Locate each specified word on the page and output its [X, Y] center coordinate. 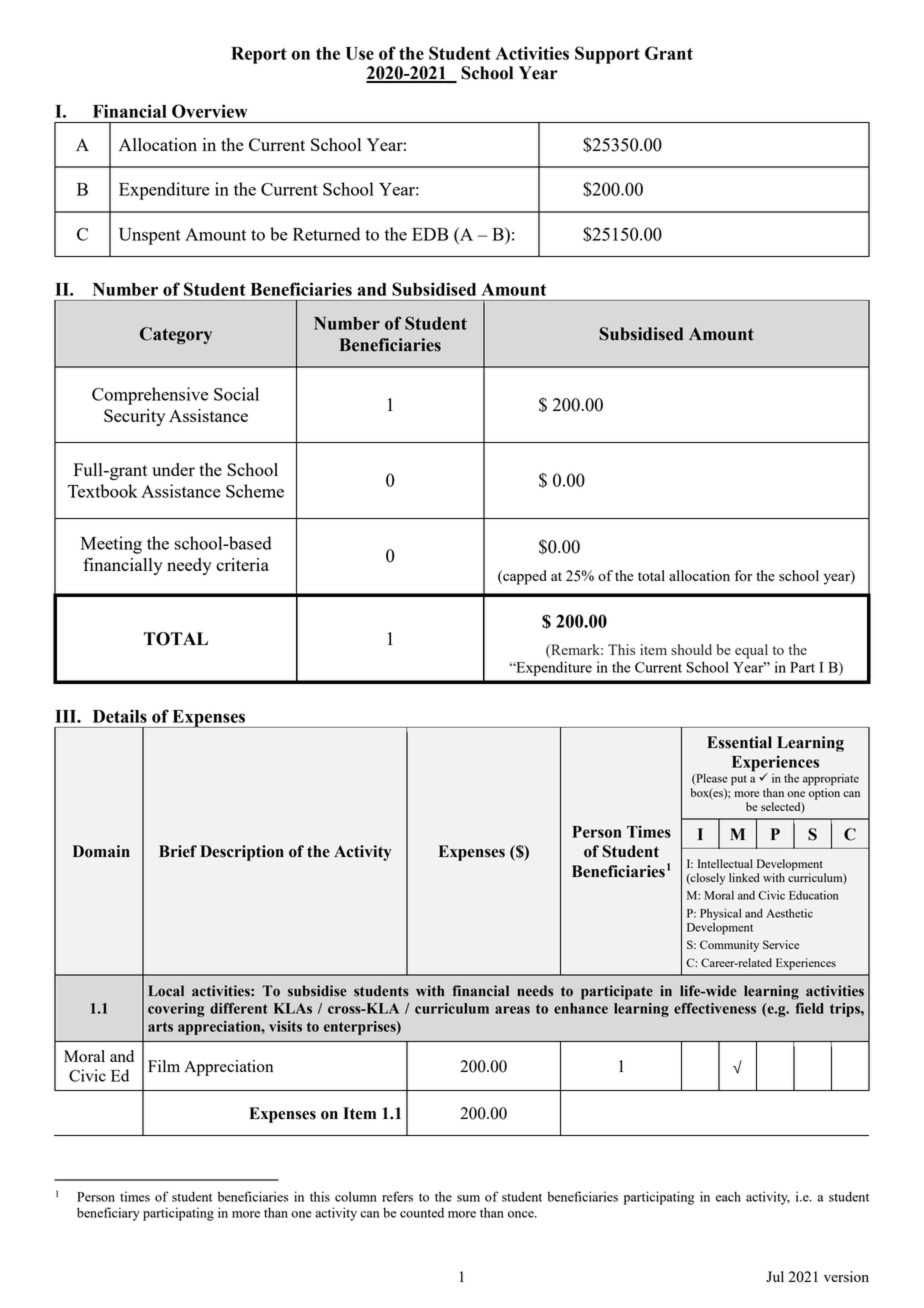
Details [120, 716]
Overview [210, 111]
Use [360, 53]
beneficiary [108, 1214]
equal [751, 651]
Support [607, 55]
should [691, 649]
